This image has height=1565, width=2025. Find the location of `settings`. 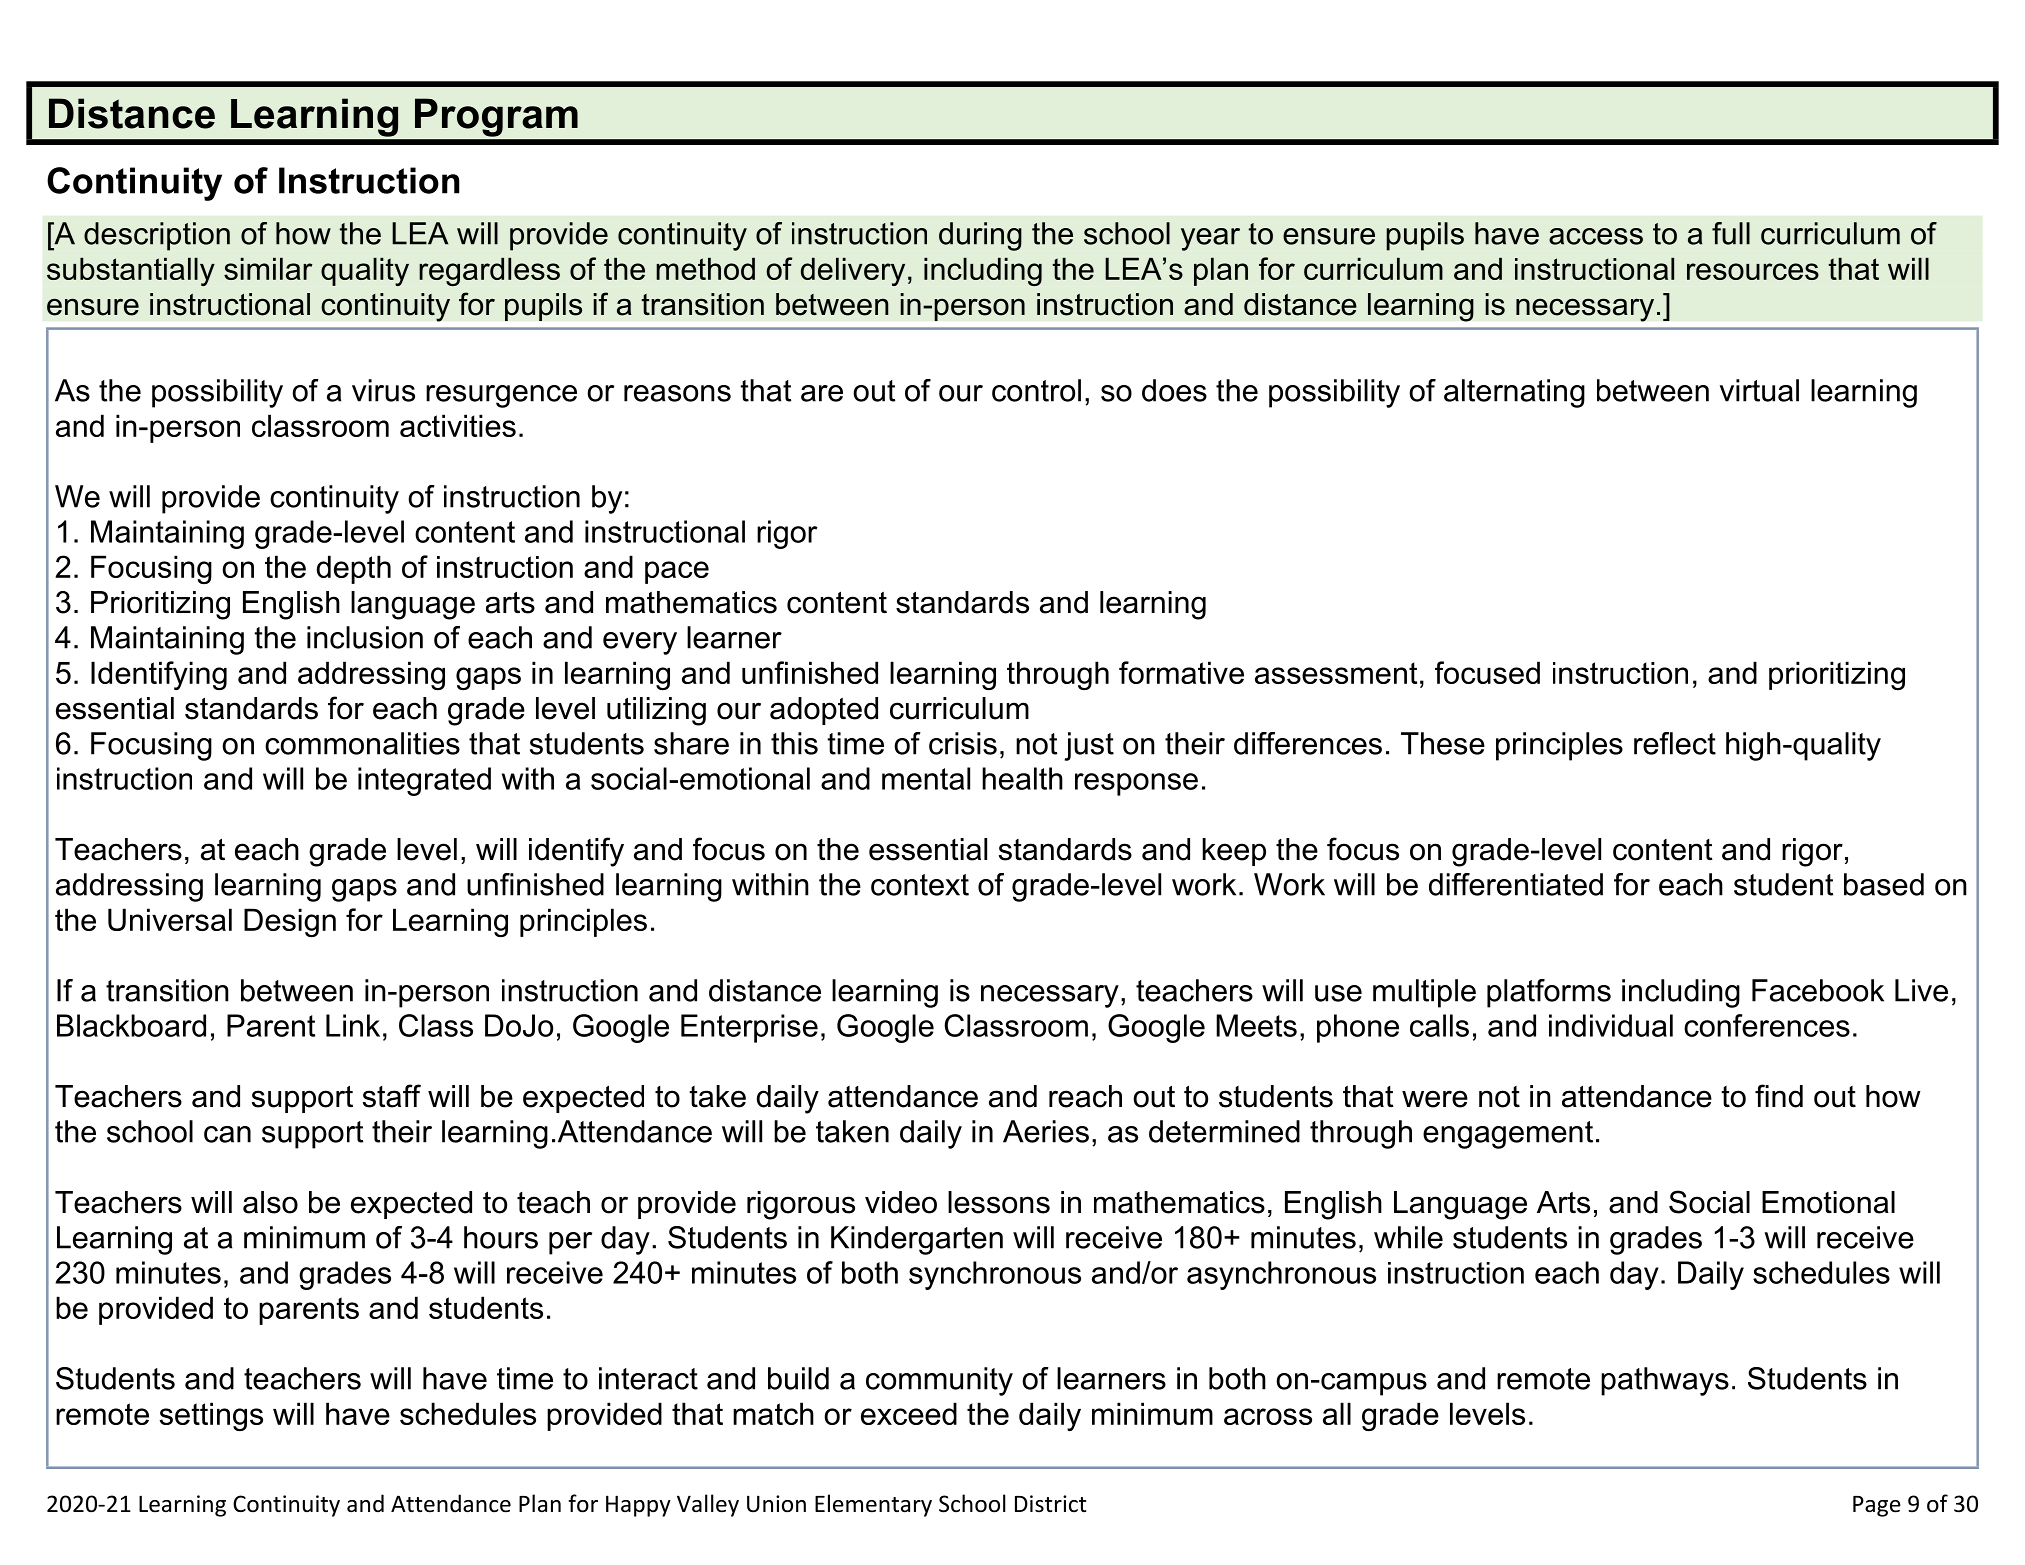

settings is located at coordinates (211, 1416).
